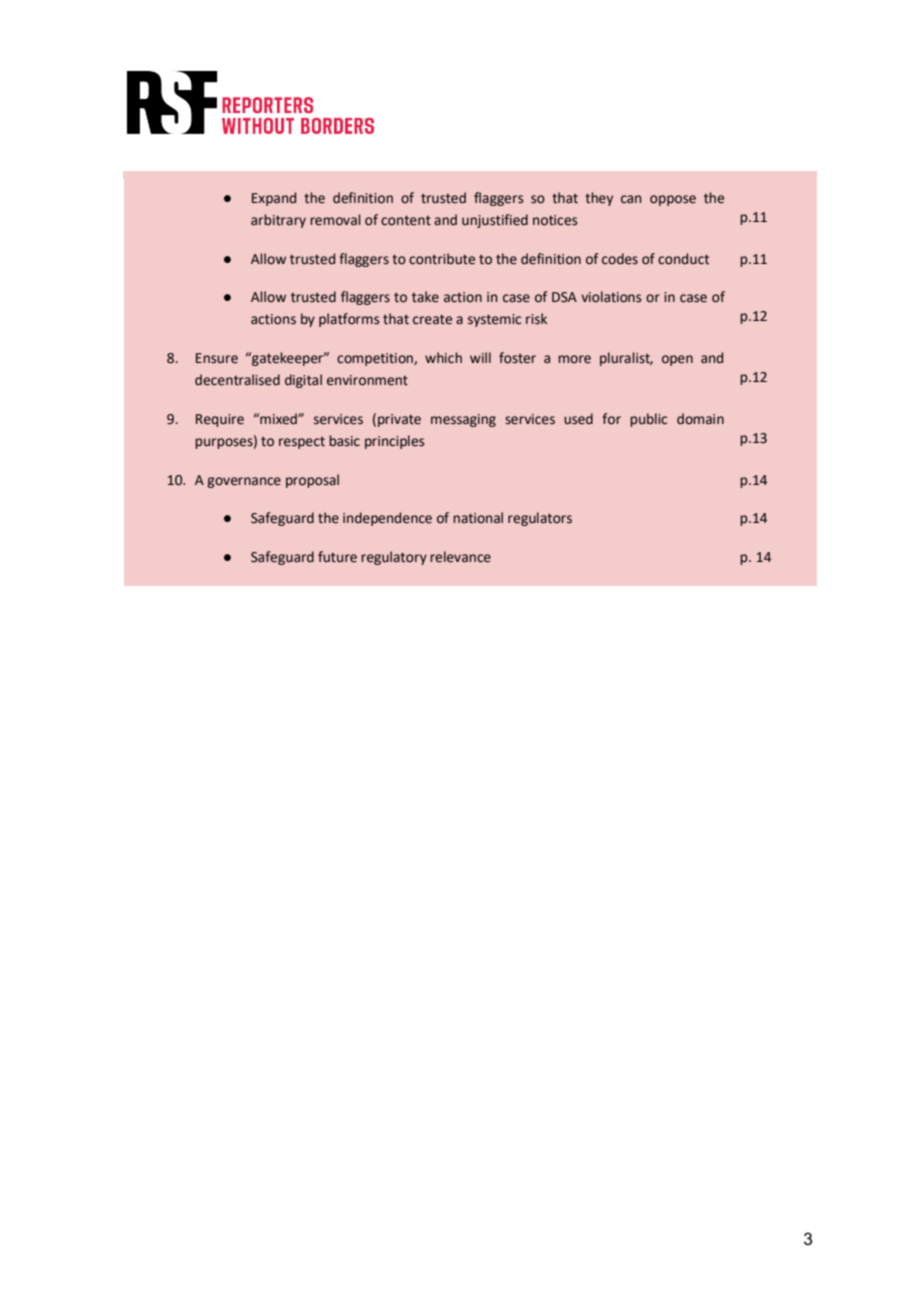  Describe the element at coordinates (274, 199) in the image. I see `Expand` at that location.
